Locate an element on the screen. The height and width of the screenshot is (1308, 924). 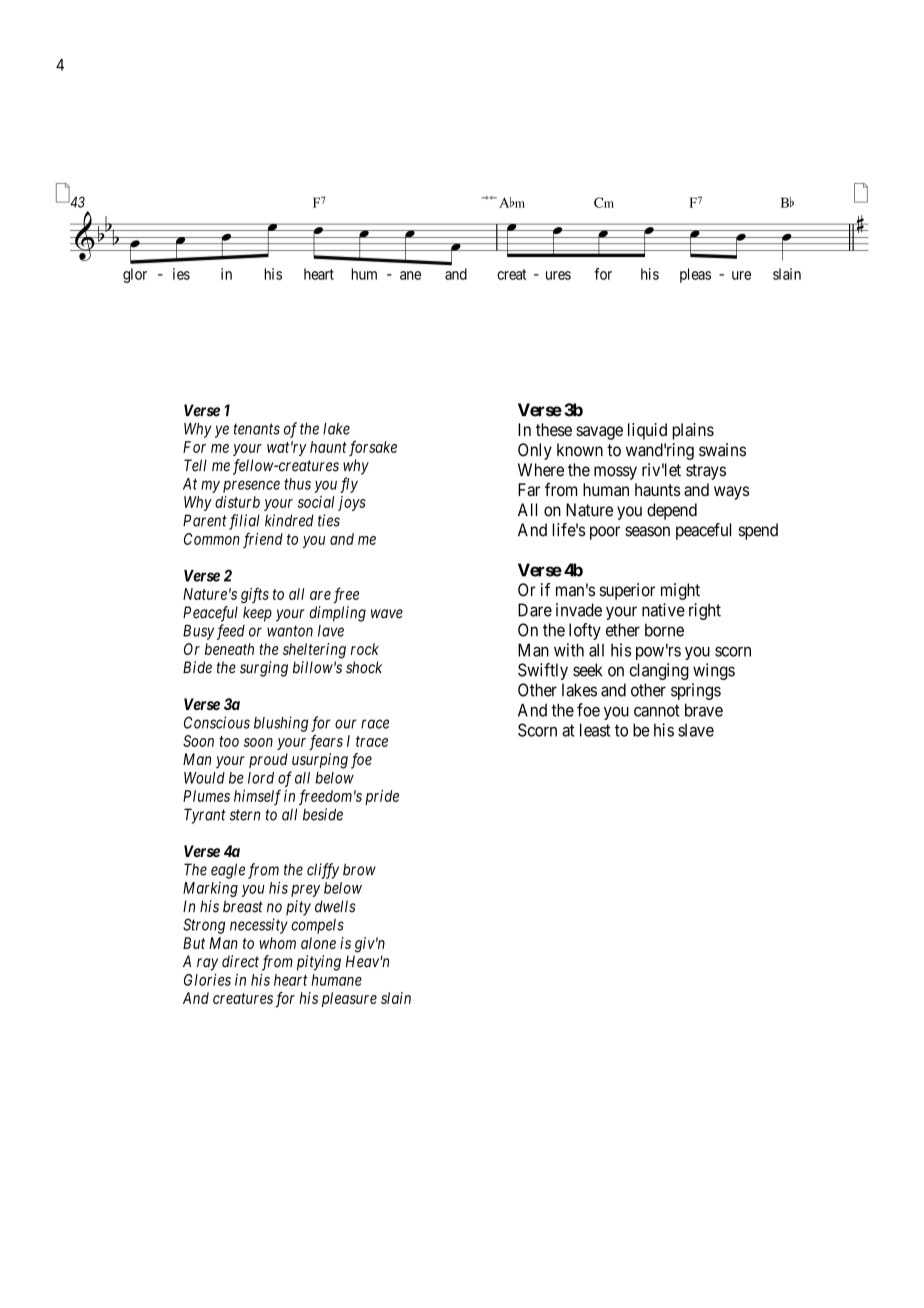
dwells is located at coordinates (335, 906).
